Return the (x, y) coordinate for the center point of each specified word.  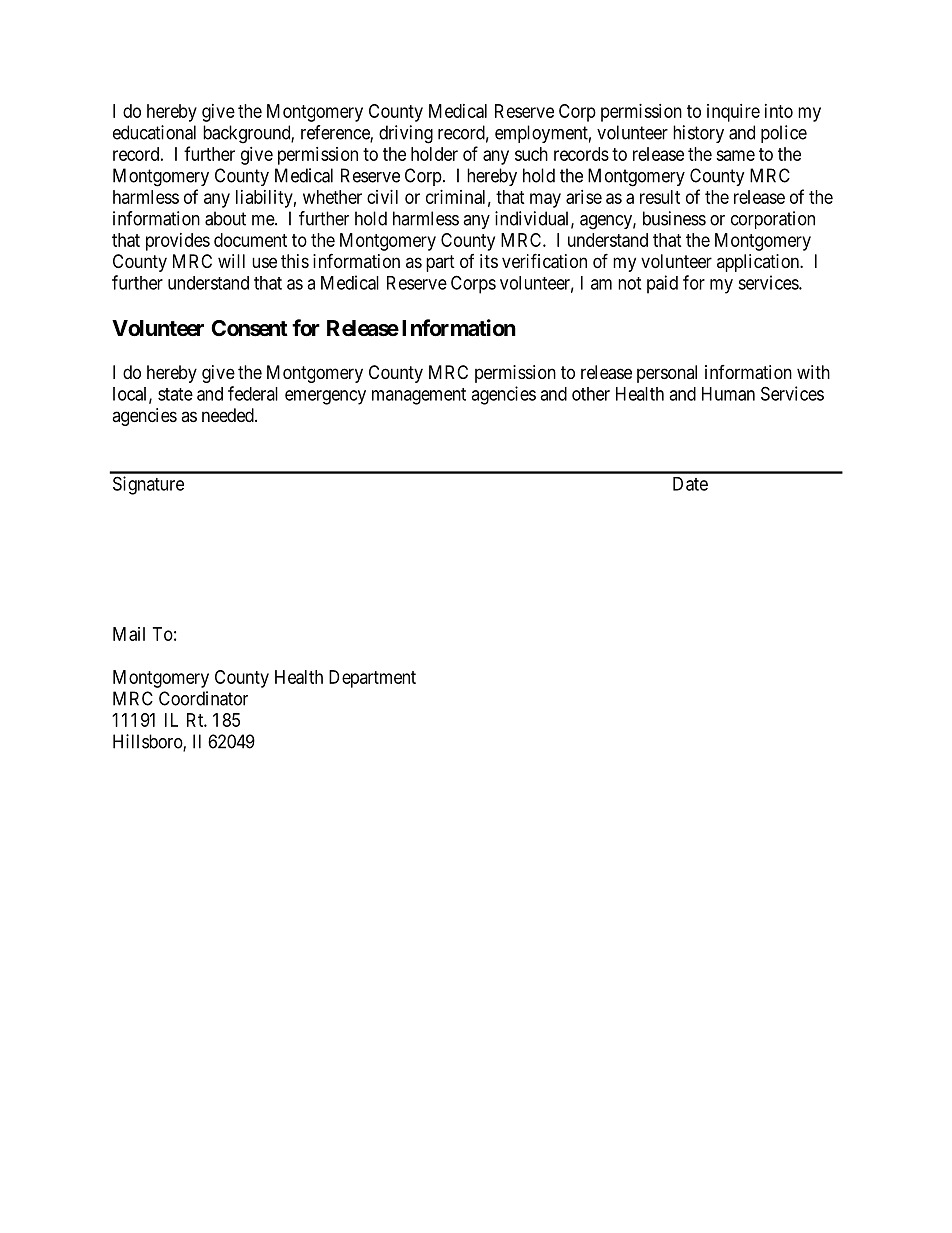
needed (229, 415)
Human (728, 394)
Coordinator (203, 698)
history (698, 134)
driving (406, 134)
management (419, 396)
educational (154, 132)
